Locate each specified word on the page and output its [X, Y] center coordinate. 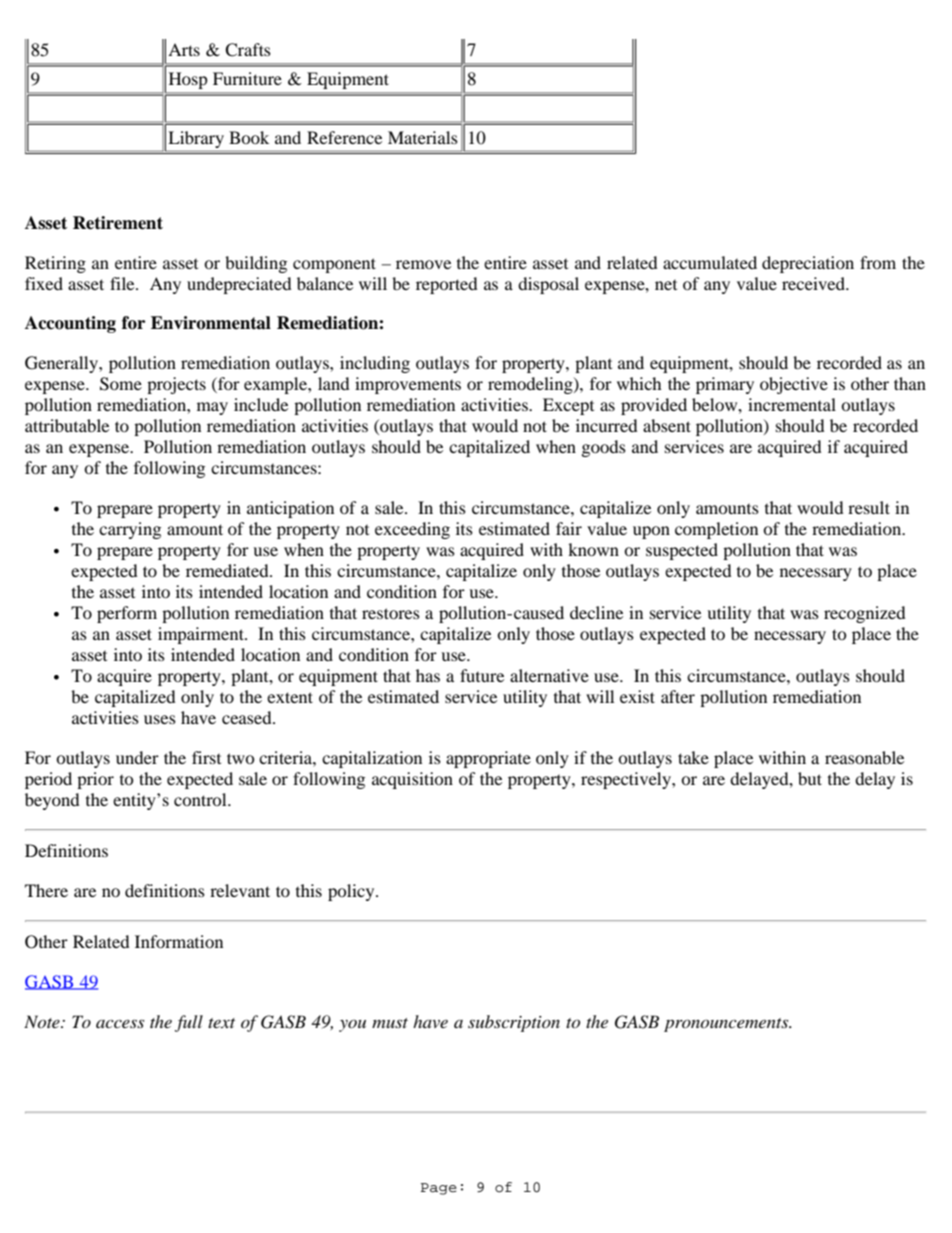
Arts [184, 49]
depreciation [808, 264]
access [120, 1023]
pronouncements [727, 1025]
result [869, 507]
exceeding [412, 530]
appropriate [488, 759]
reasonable [864, 757]
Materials [423, 137]
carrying [130, 530]
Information [179, 941]
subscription [514, 1023]
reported [447, 285]
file [123, 283]
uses [160, 719]
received [815, 283]
